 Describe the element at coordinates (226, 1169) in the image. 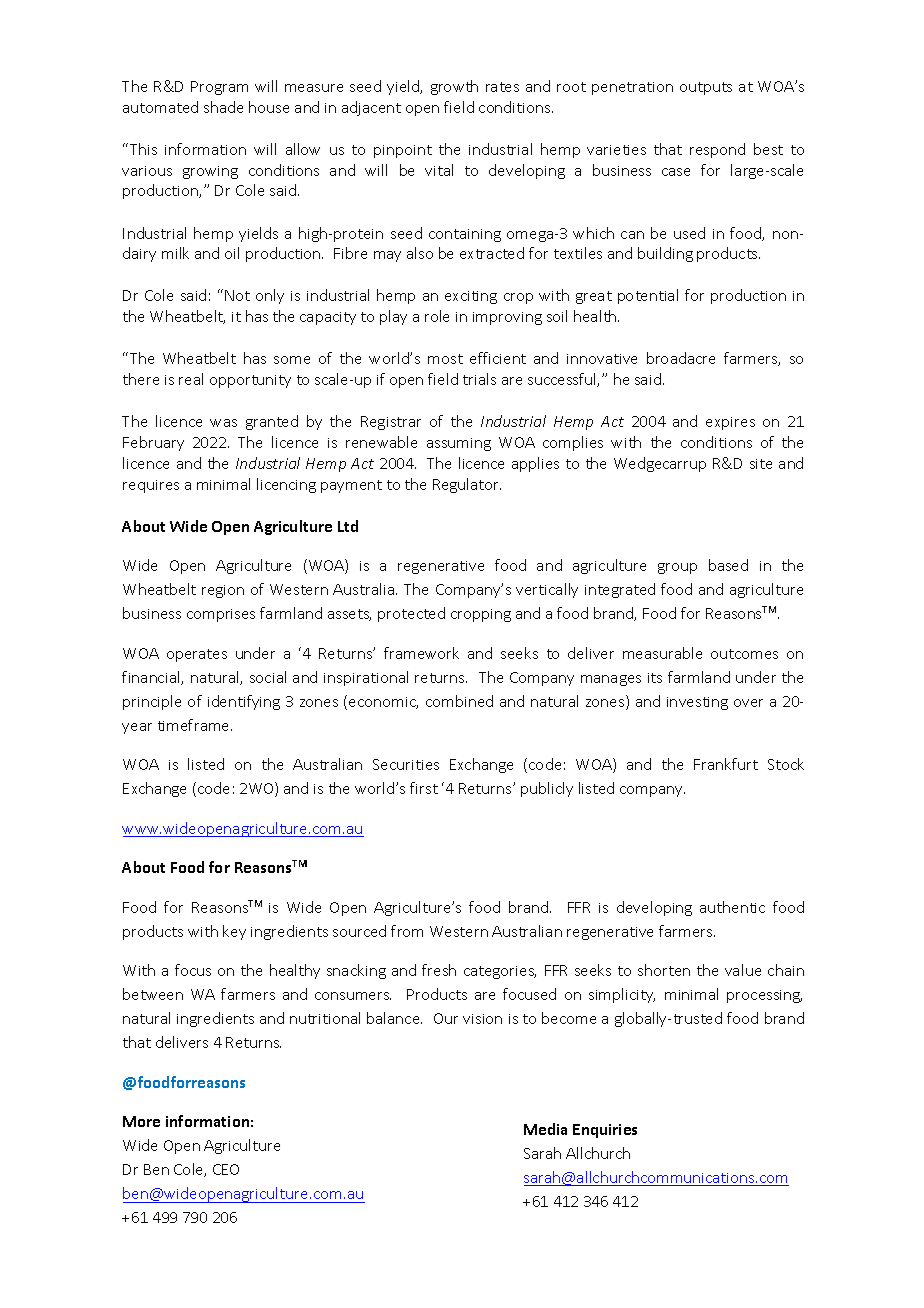

I see `CEO` at that location.
